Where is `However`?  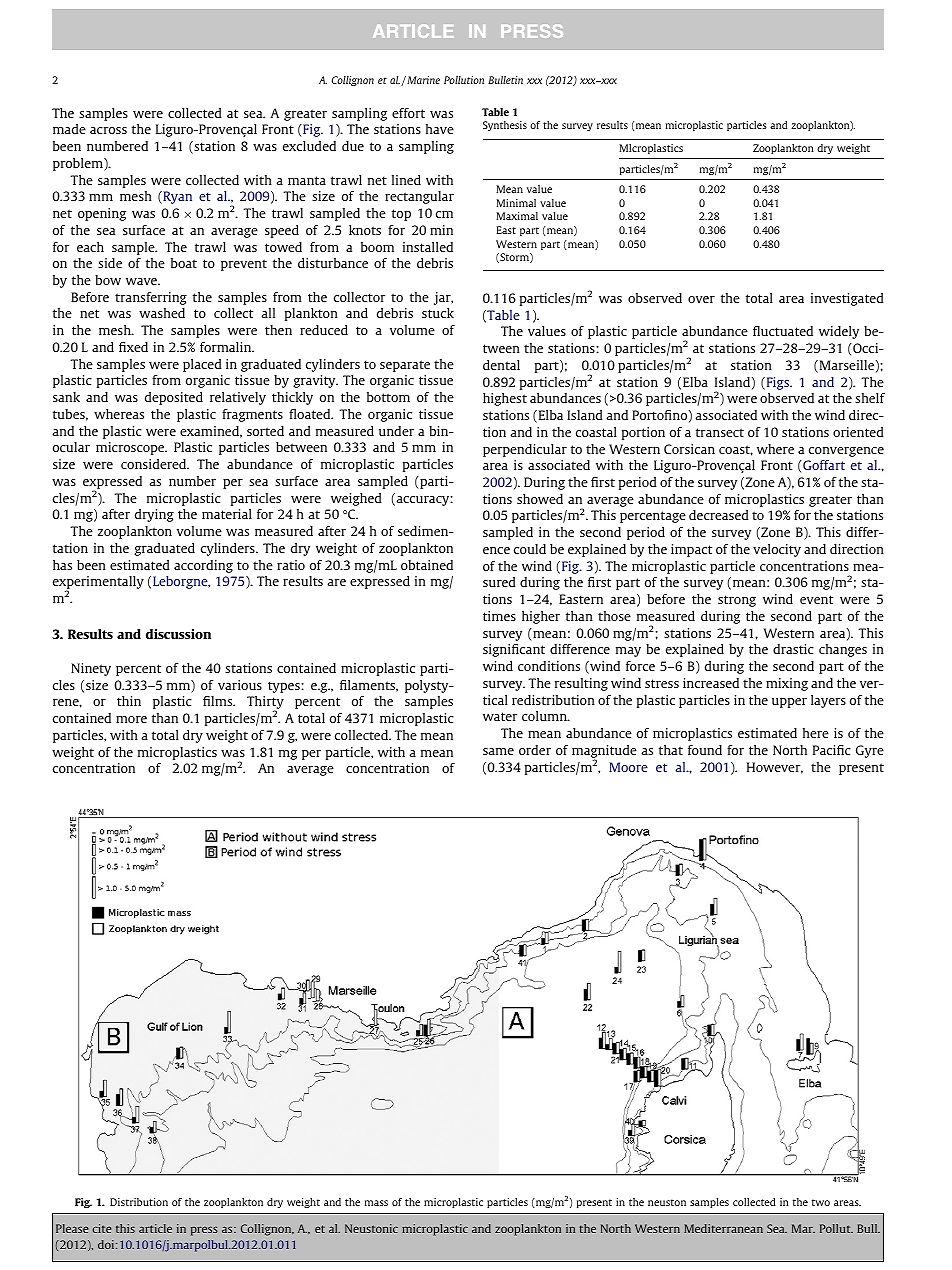
However is located at coordinates (775, 768).
